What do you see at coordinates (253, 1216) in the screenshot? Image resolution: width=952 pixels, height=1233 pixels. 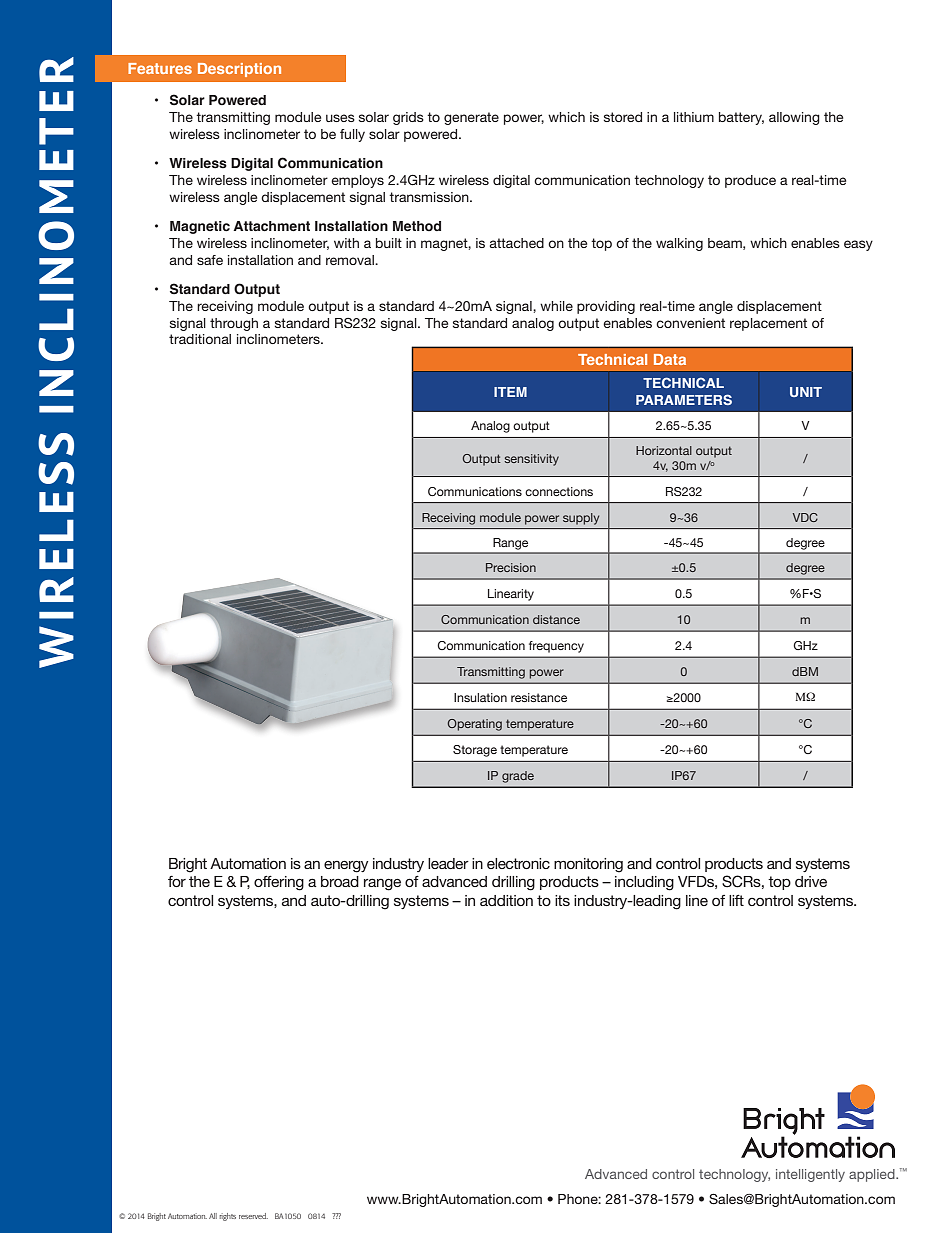 I see `reserved` at bounding box center [253, 1216].
